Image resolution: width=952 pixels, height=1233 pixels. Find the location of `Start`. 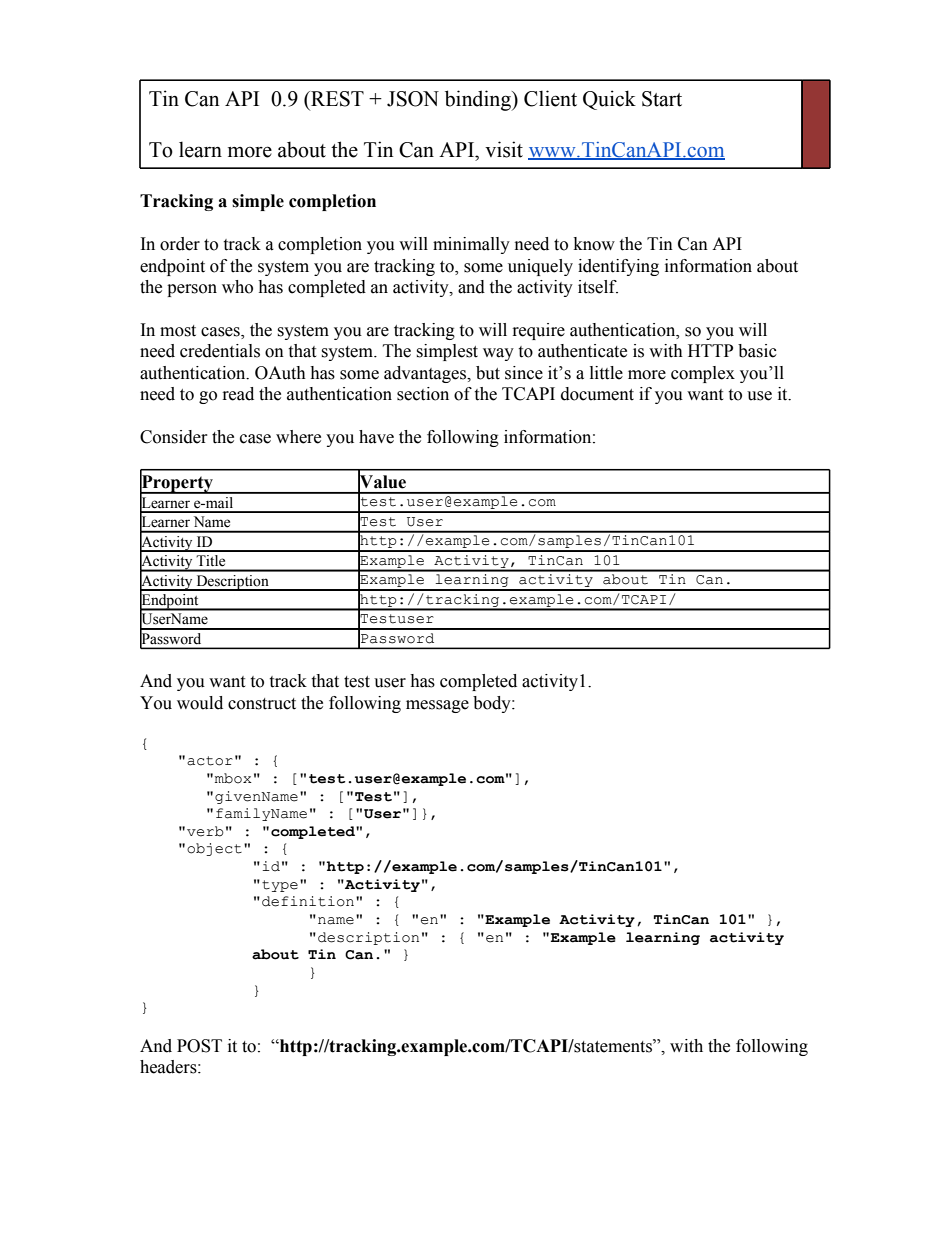

Start is located at coordinates (662, 99).
